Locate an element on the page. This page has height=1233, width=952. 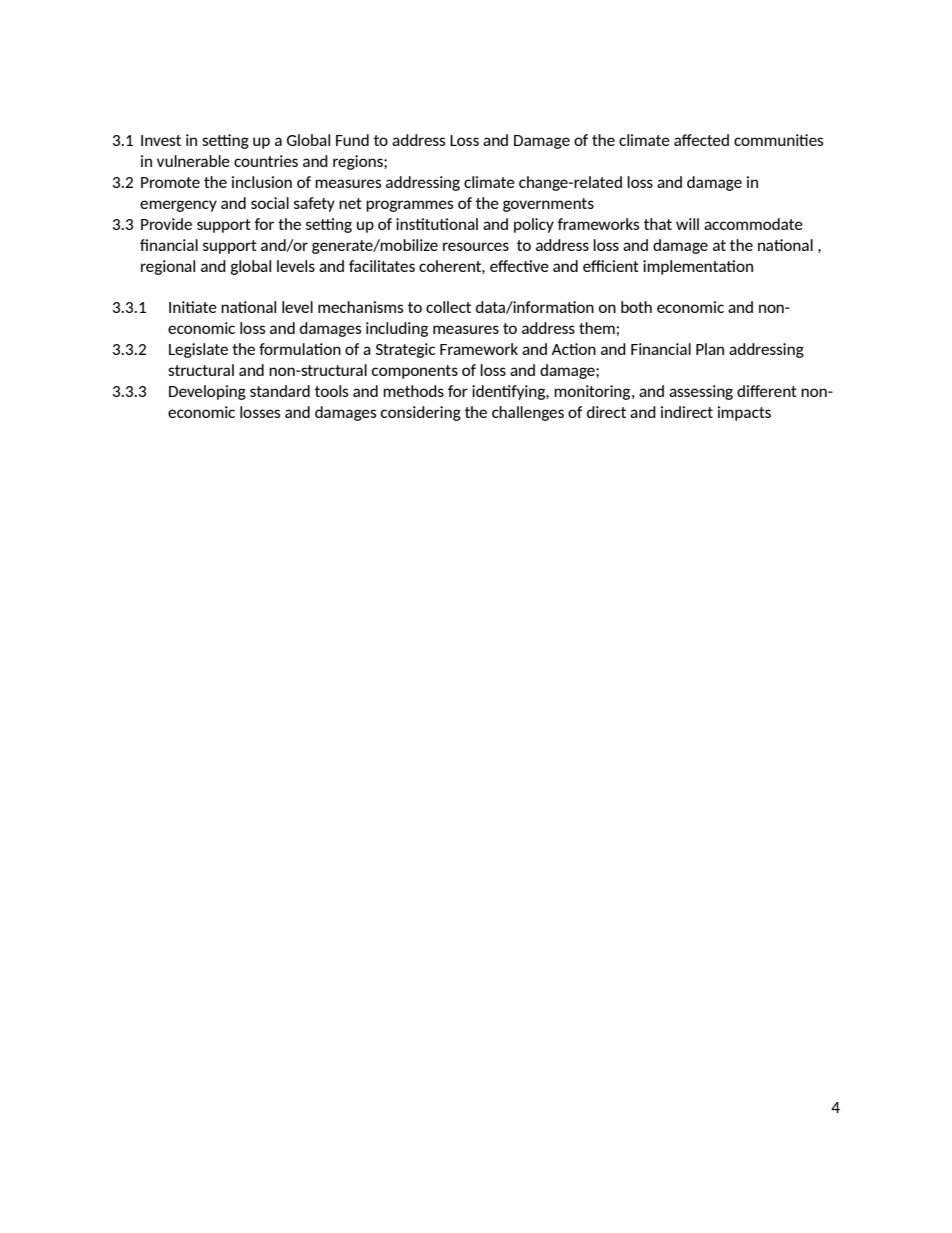
effective is located at coordinates (519, 266).
